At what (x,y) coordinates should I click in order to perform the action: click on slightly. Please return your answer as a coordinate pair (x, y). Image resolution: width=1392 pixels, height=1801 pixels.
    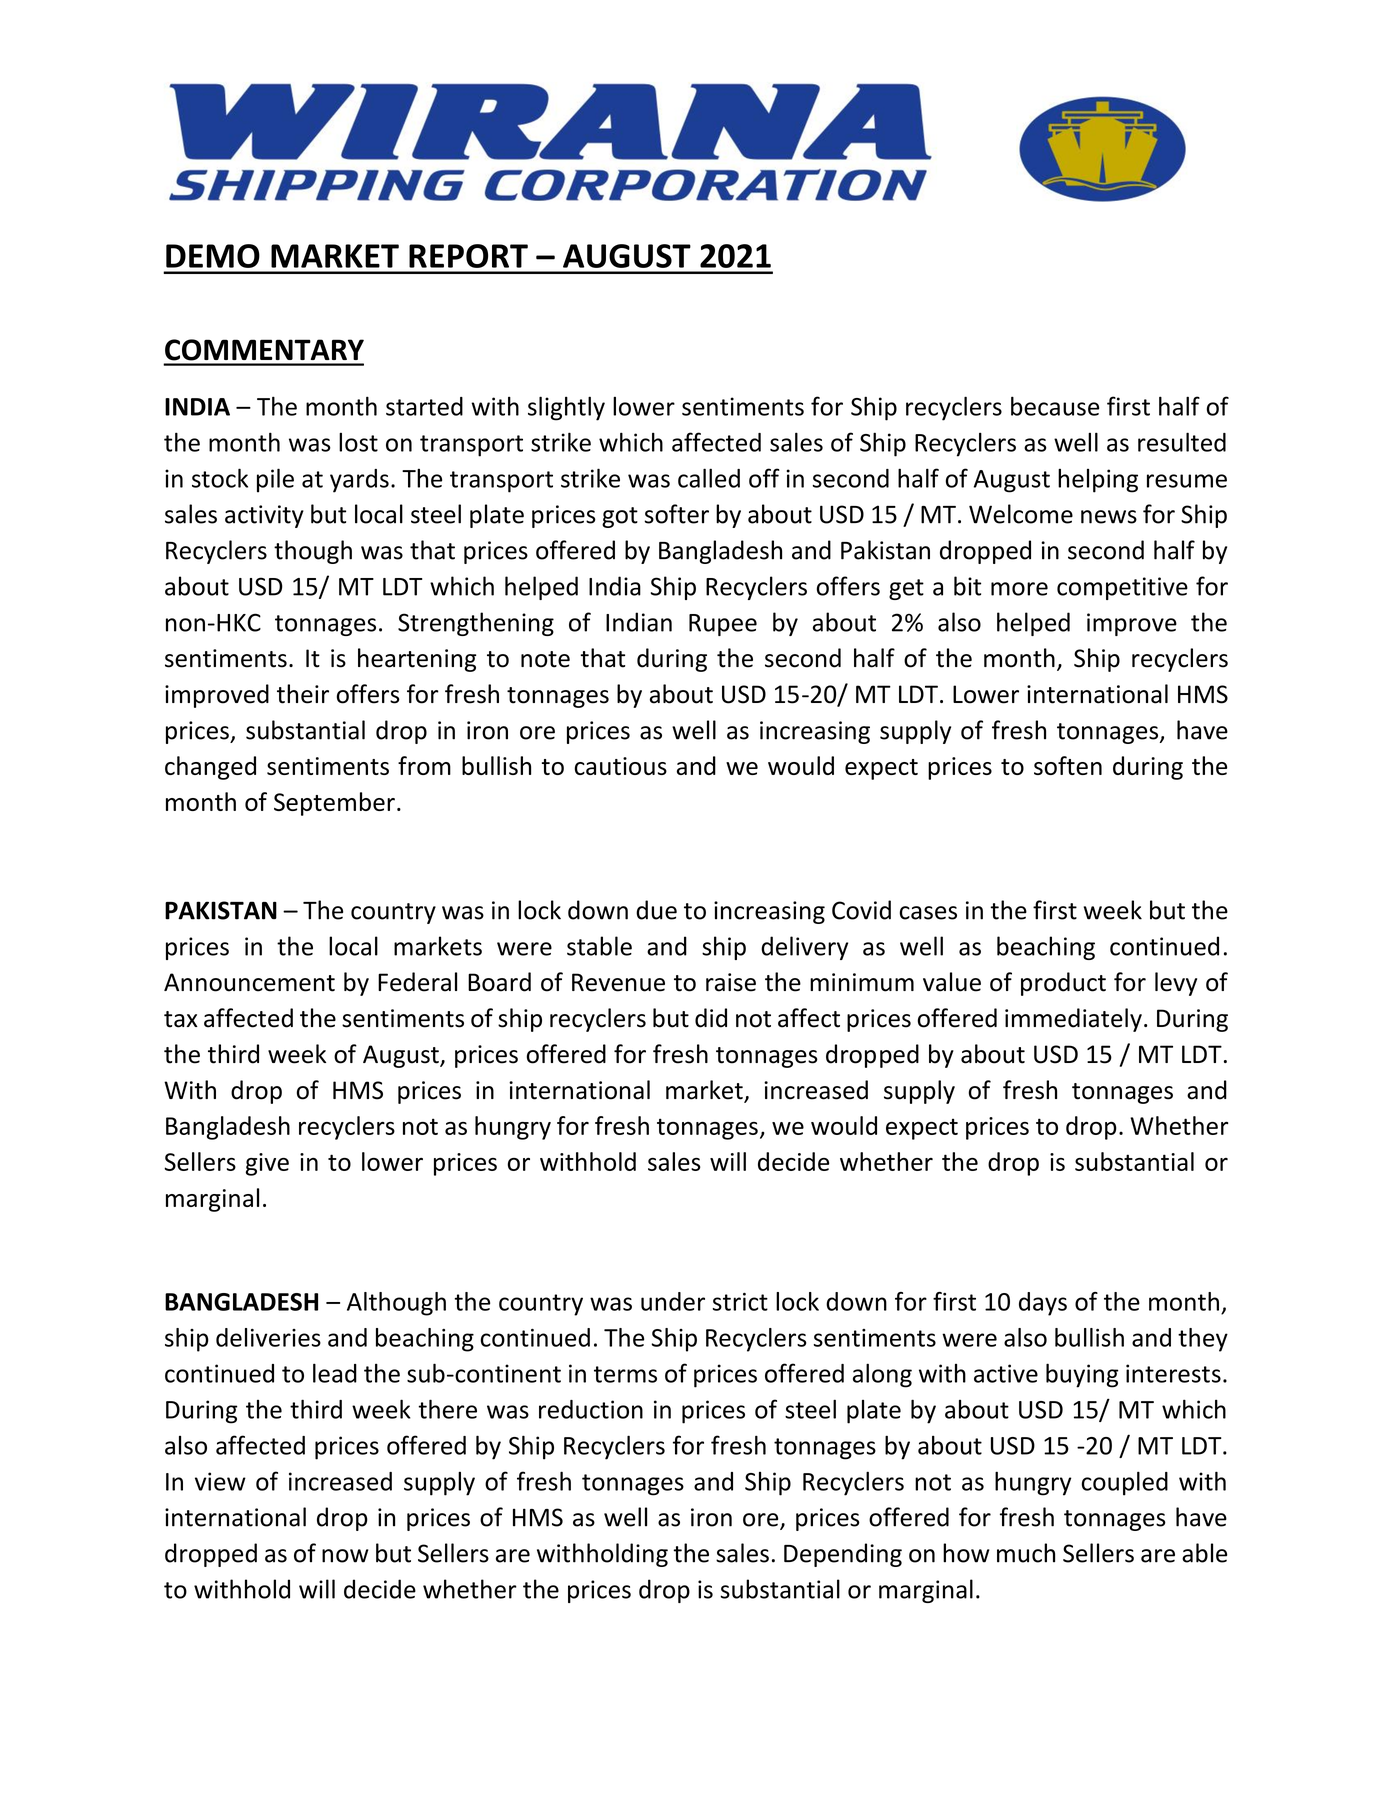
    Looking at the image, I should click on (566, 408).
